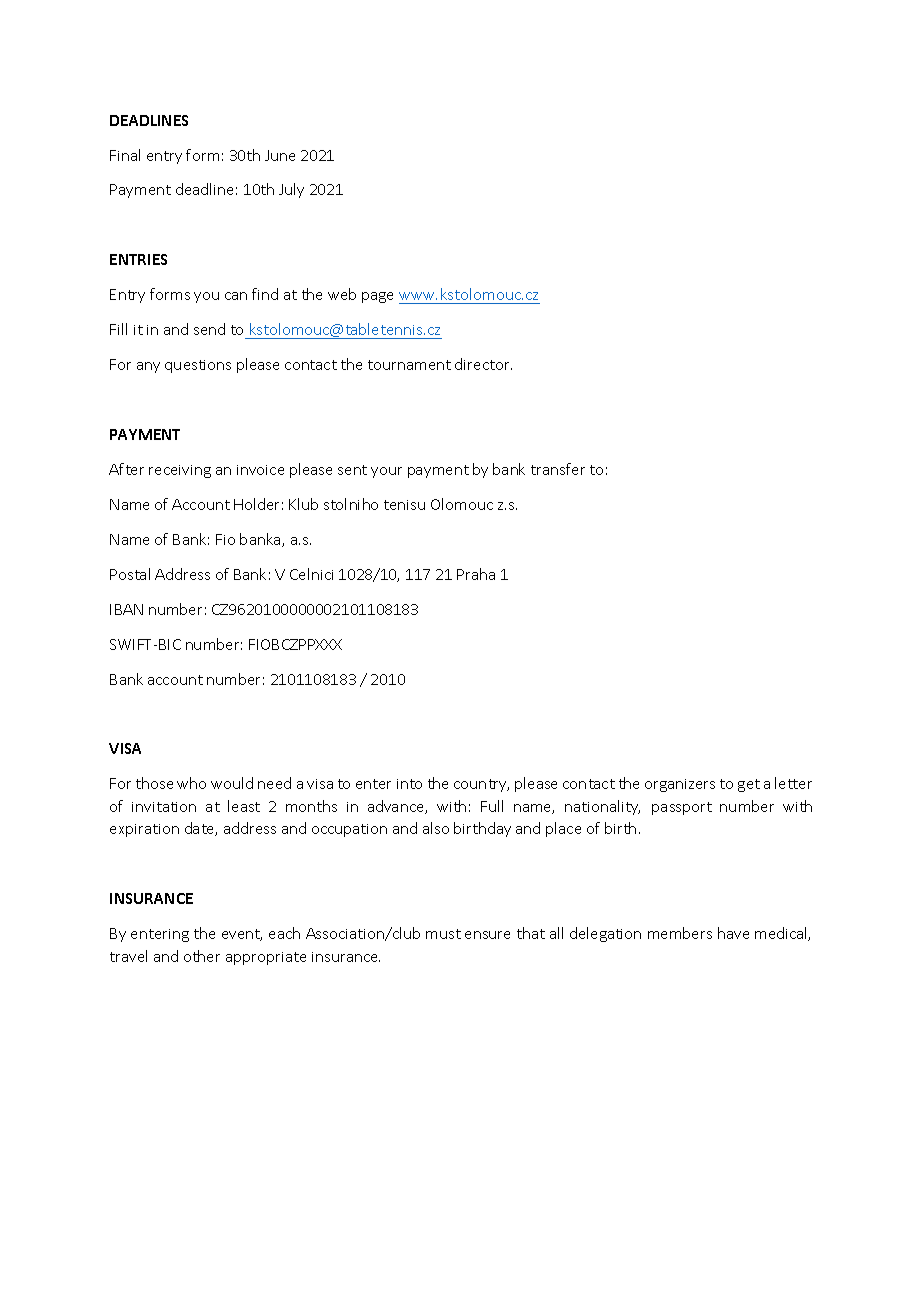  I want to click on Praha, so click(476, 574).
